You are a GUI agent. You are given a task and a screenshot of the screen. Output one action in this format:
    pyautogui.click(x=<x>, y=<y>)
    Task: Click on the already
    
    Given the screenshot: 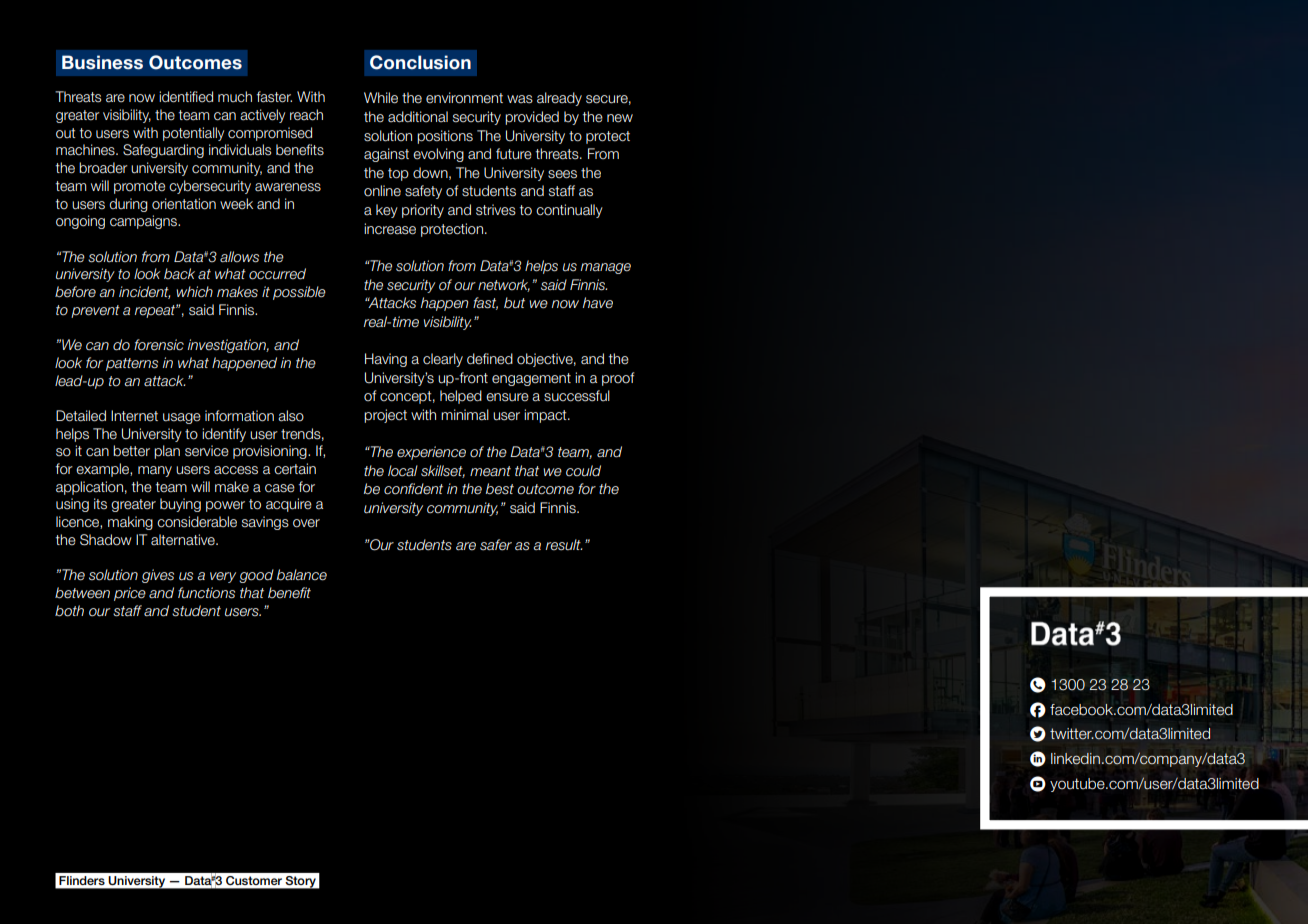 What is the action you would take?
    pyautogui.click(x=559, y=99)
